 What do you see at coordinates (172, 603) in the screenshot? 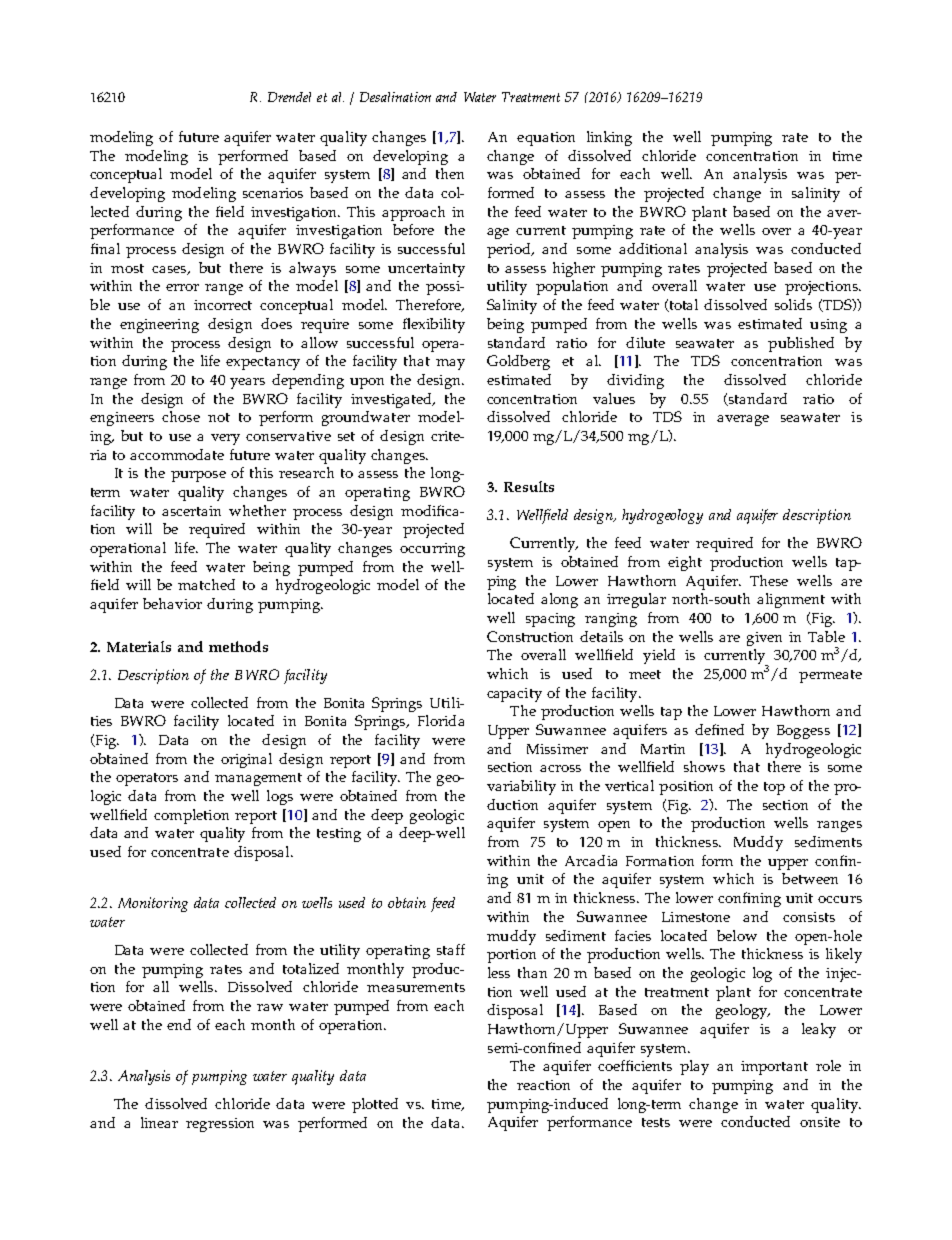
I see `behavior` at bounding box center [172, 603].
